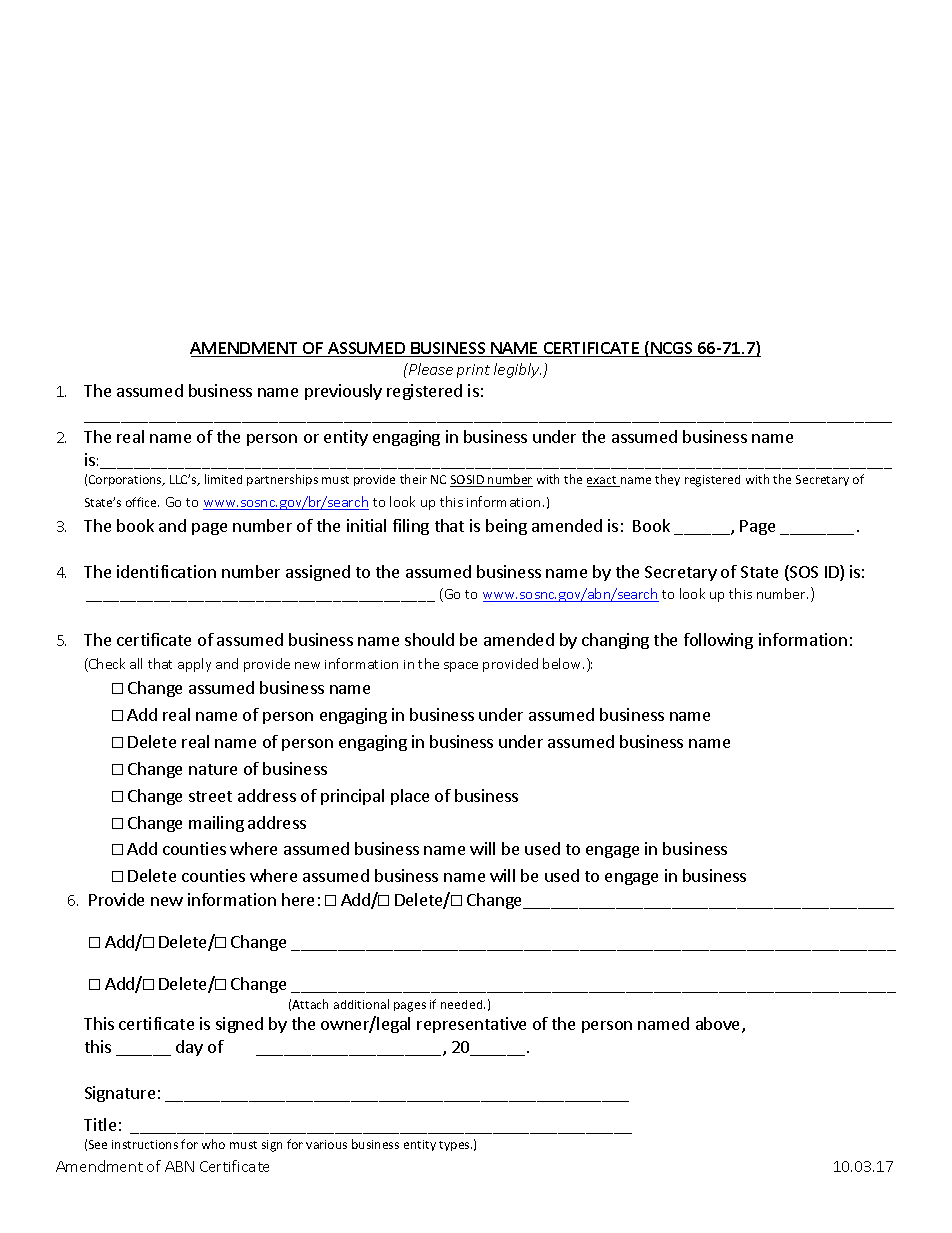 The image size is (952, 1233). Describe the element at coordinates (615, 641) in the screenshot. I see `changing` at that location.
